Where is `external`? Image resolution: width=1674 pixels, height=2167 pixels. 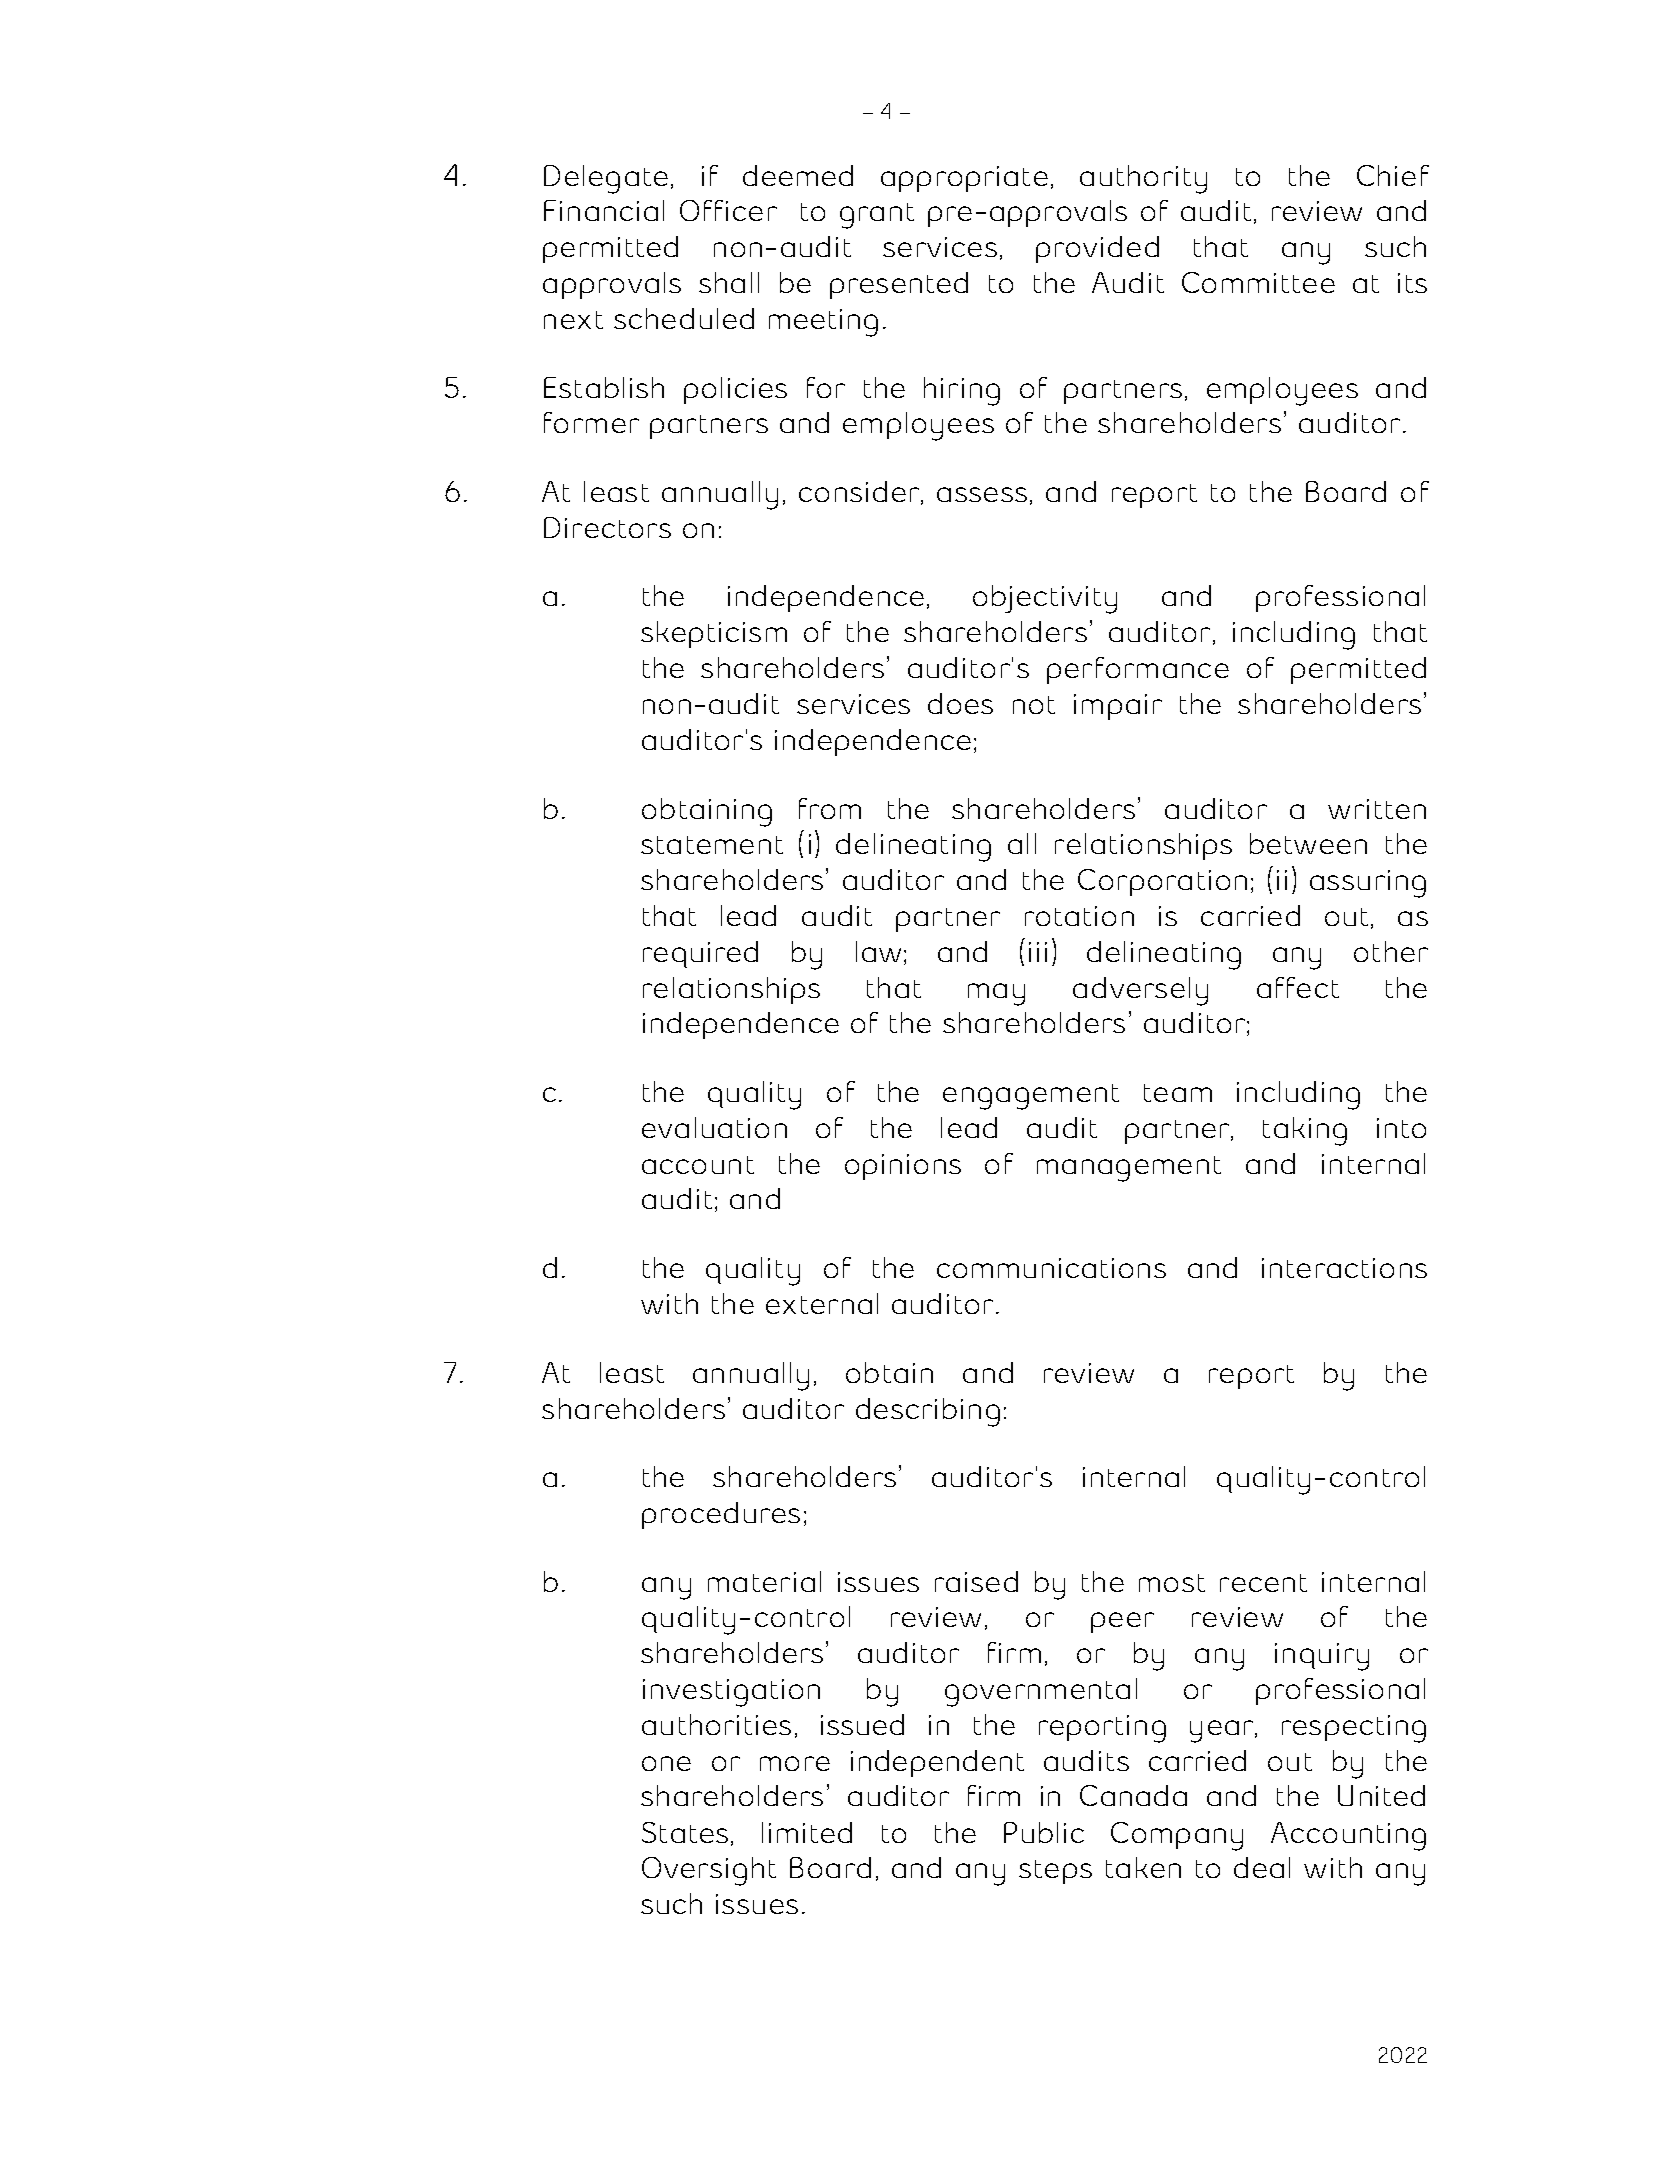
external is located at coordinates (822, 1303).
